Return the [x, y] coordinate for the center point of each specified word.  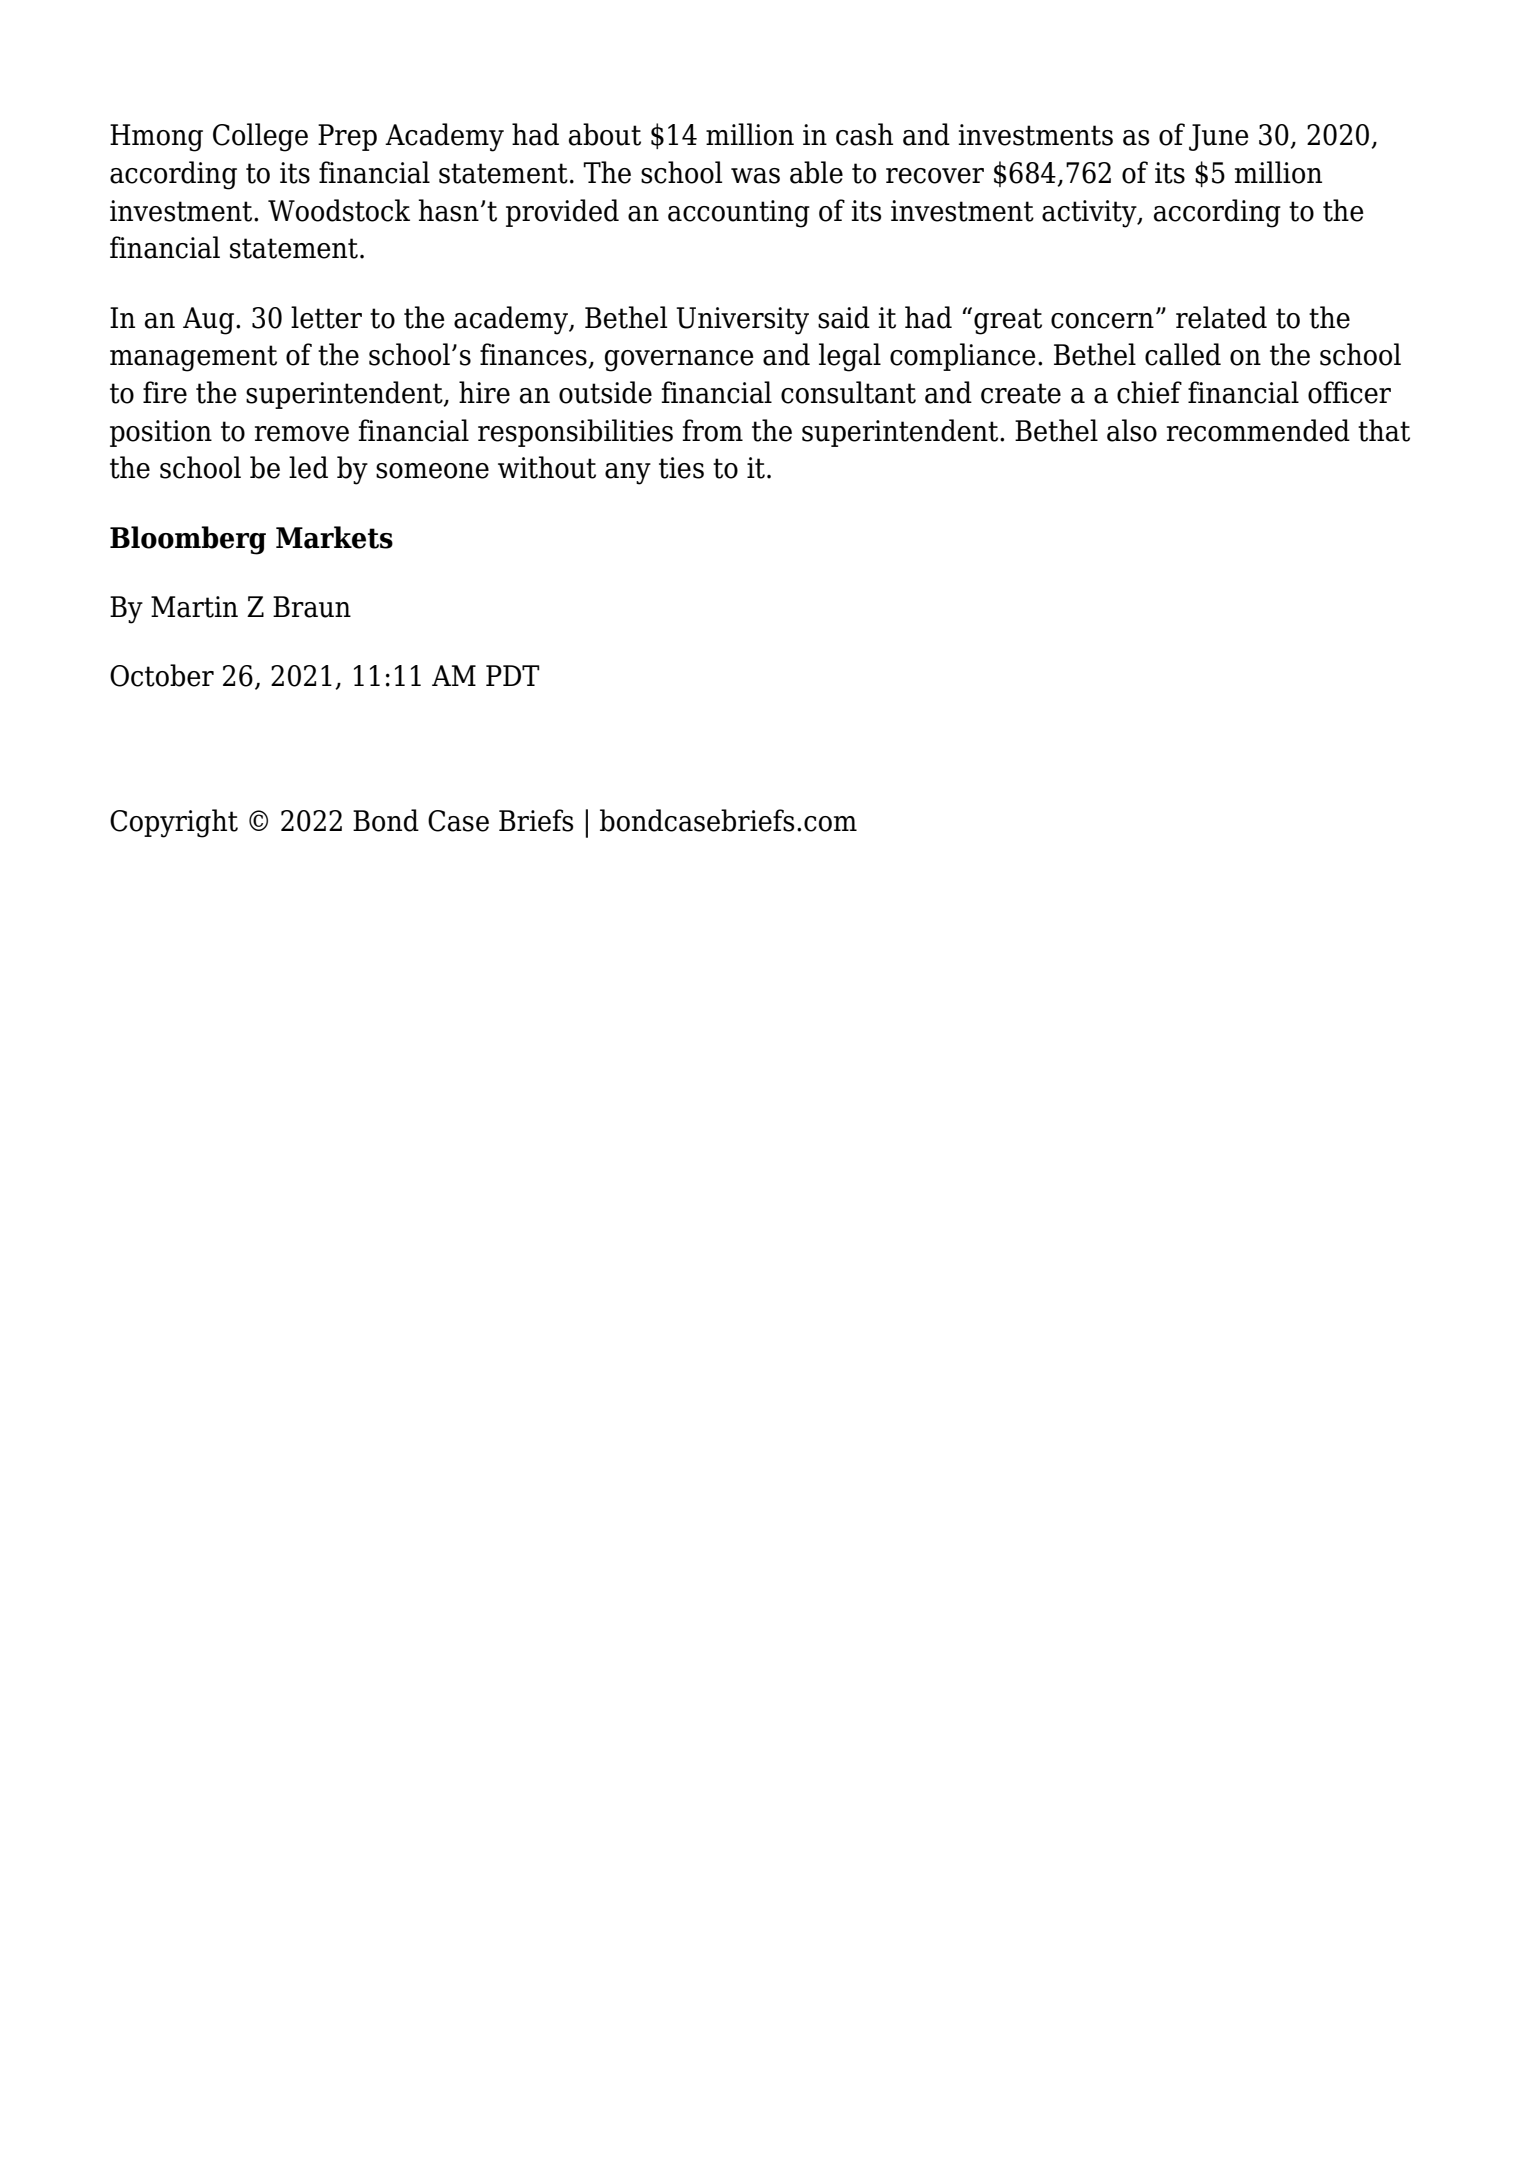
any [628, 474]
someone [432, 471]
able [816, 172]
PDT [513, 675]
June [1219, 137]
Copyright [174, 823]
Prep [347, 137]
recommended [1258, 430]
